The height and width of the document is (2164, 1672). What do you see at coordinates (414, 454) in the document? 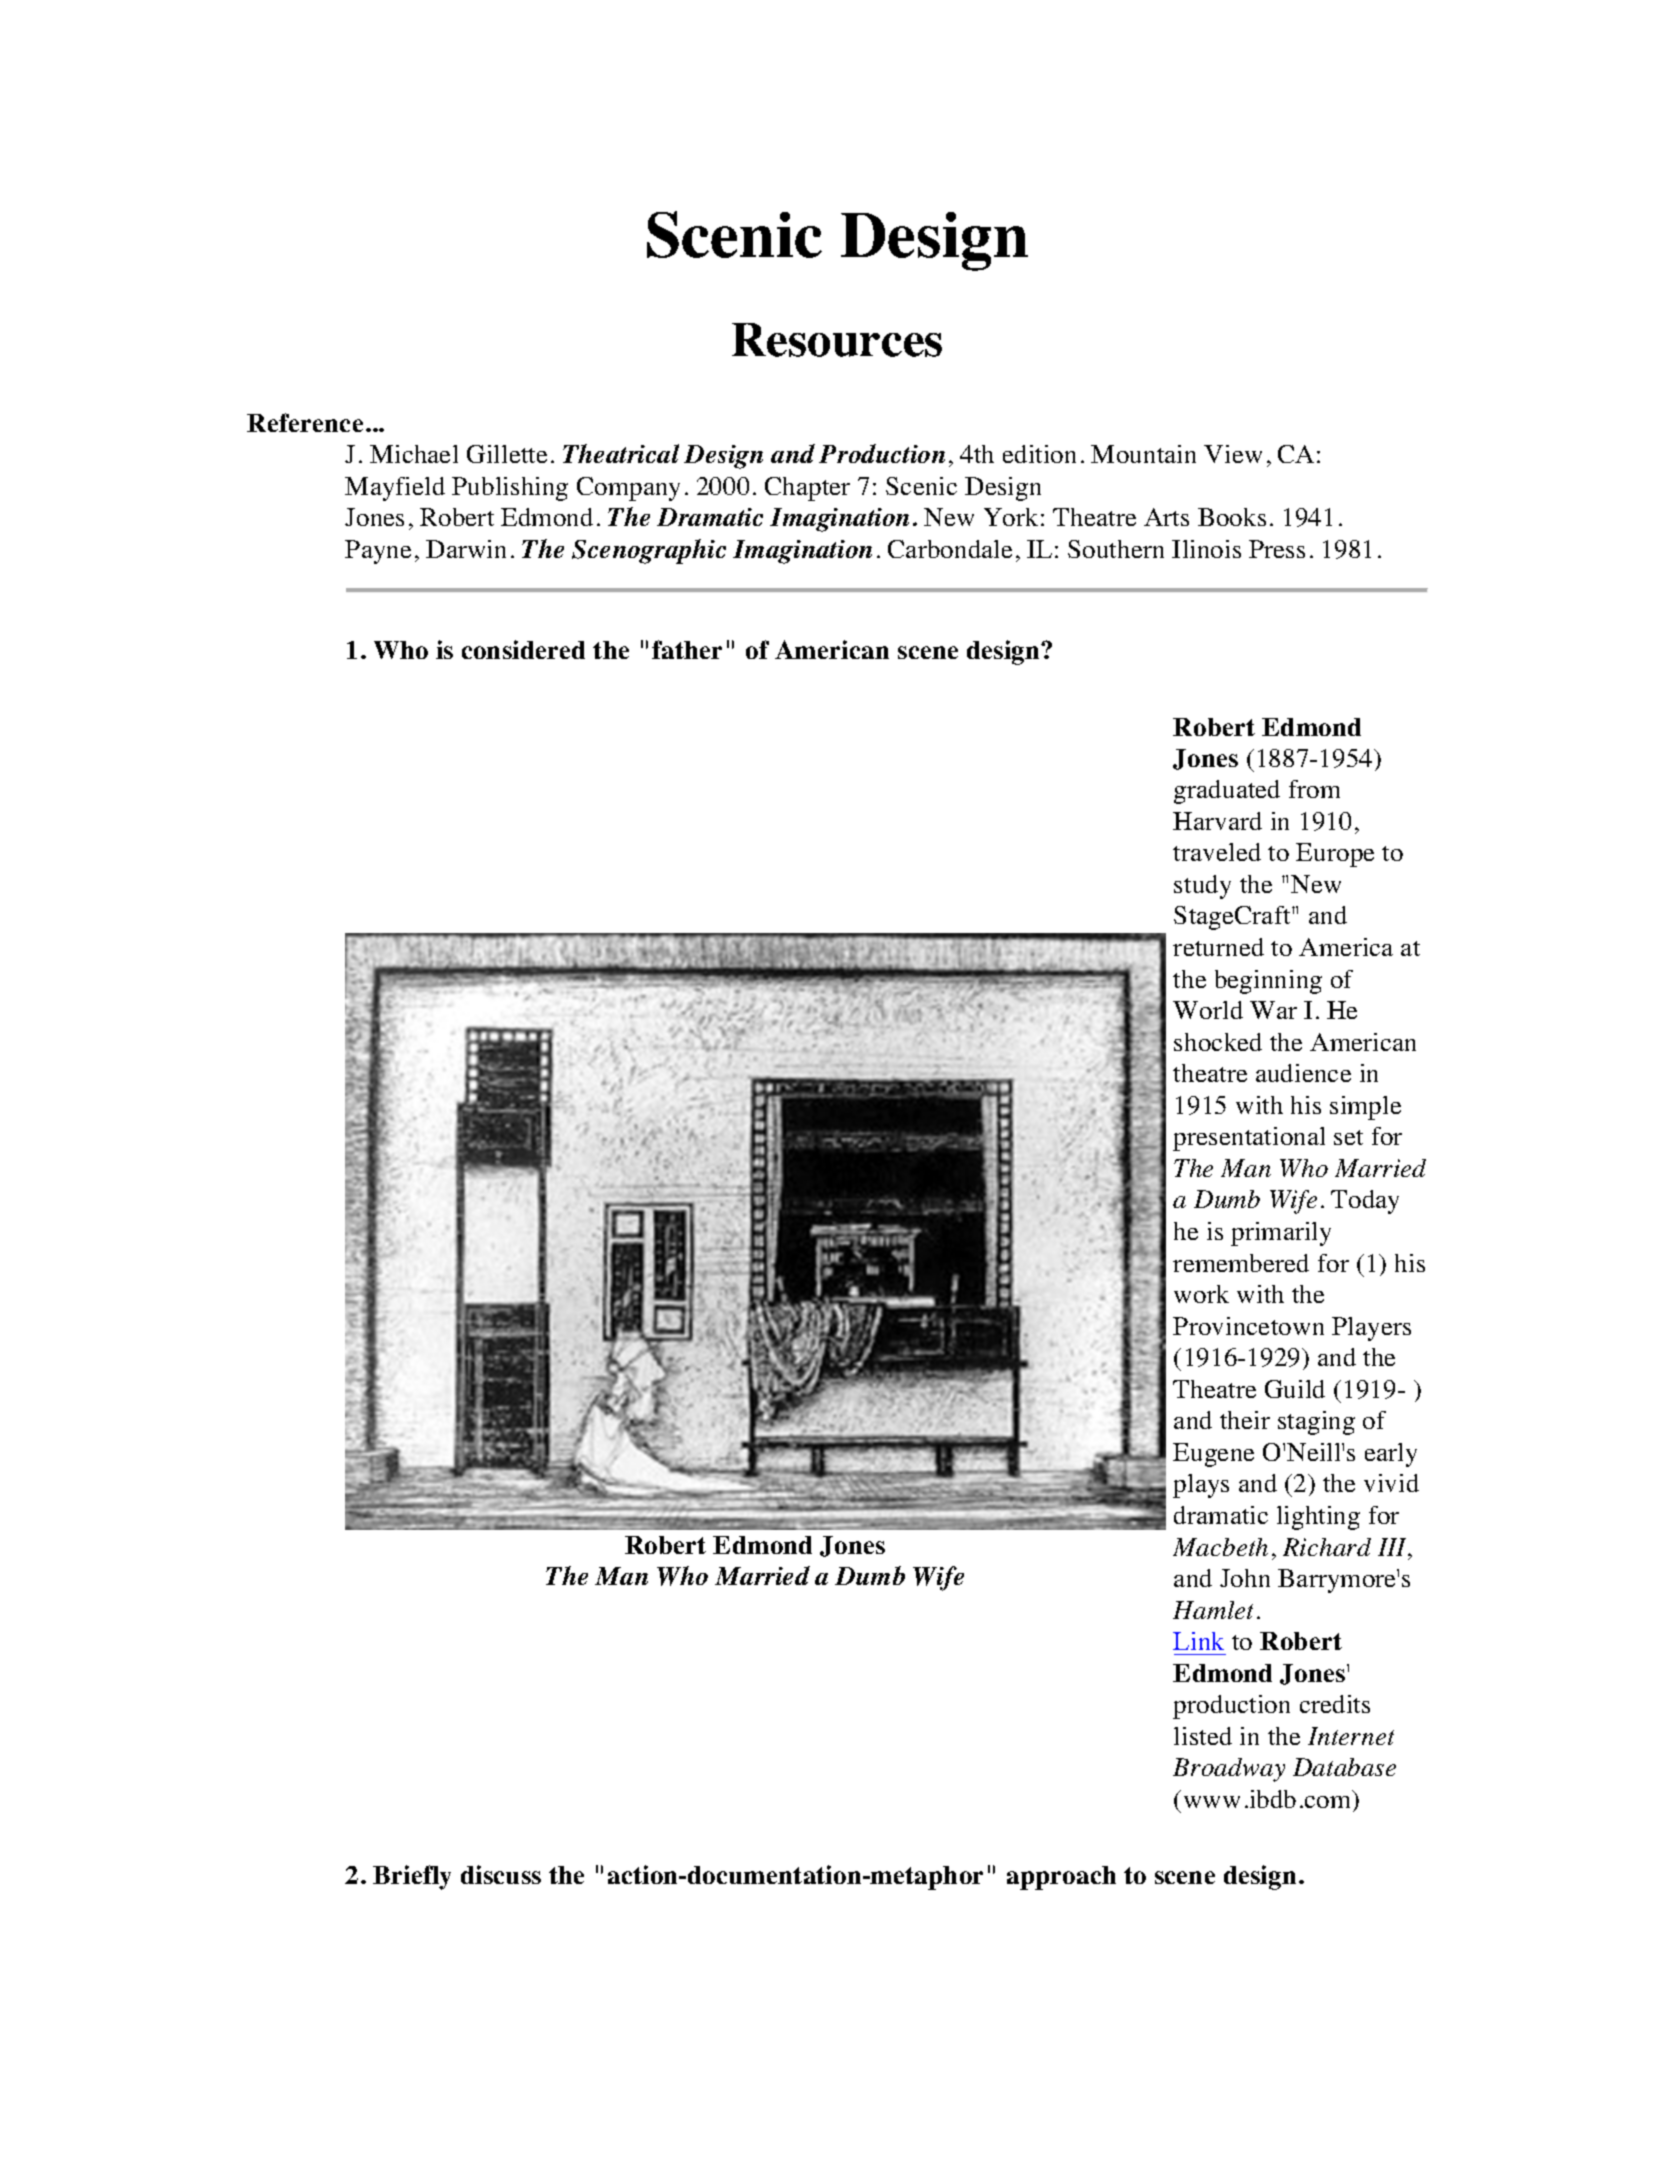
I see `Michael` at bounding box center [414, 454].
